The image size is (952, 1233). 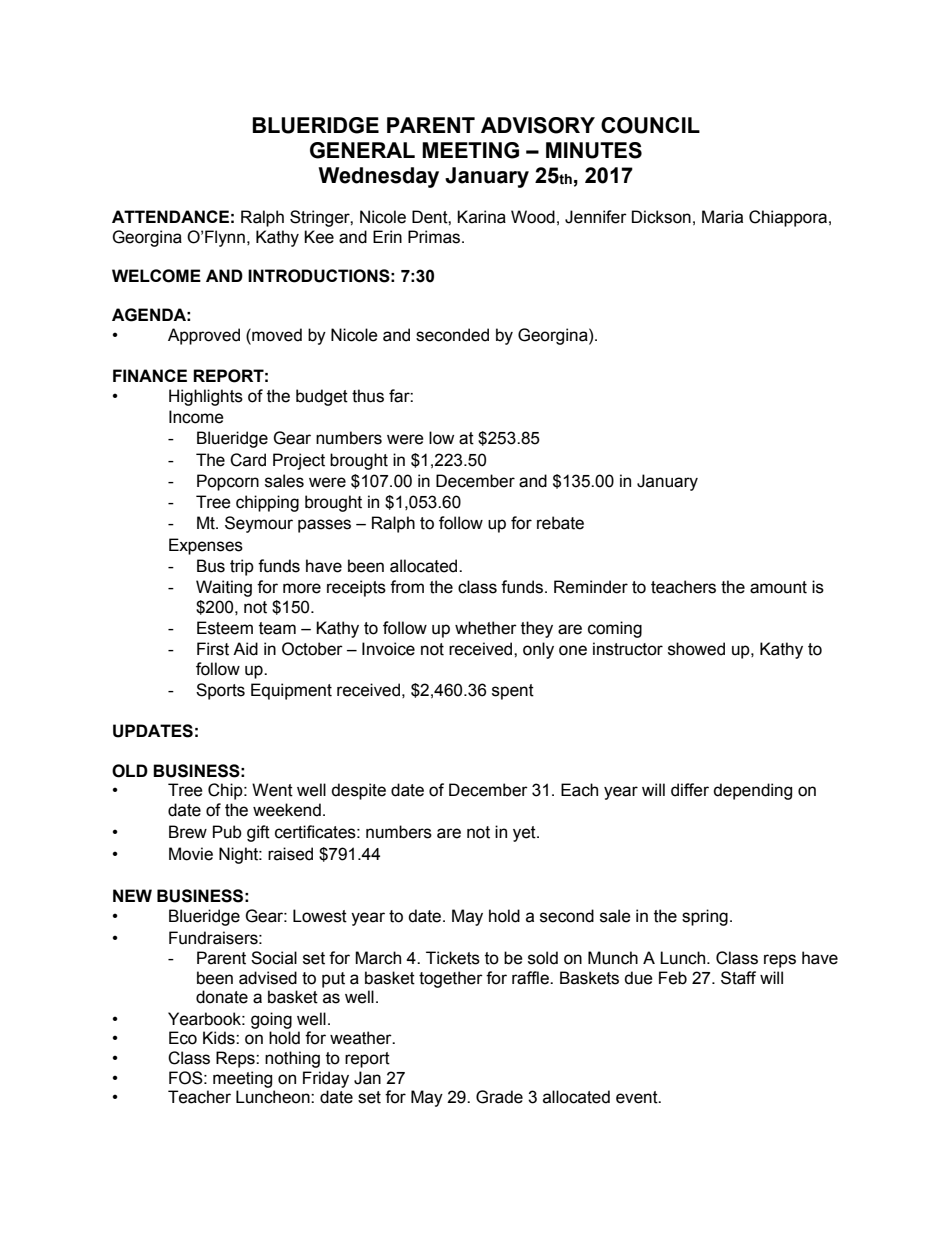 What do you see at coordinates (650, 125) in the document?
I see `COUNCIL` at bounding box center [650, 125].
